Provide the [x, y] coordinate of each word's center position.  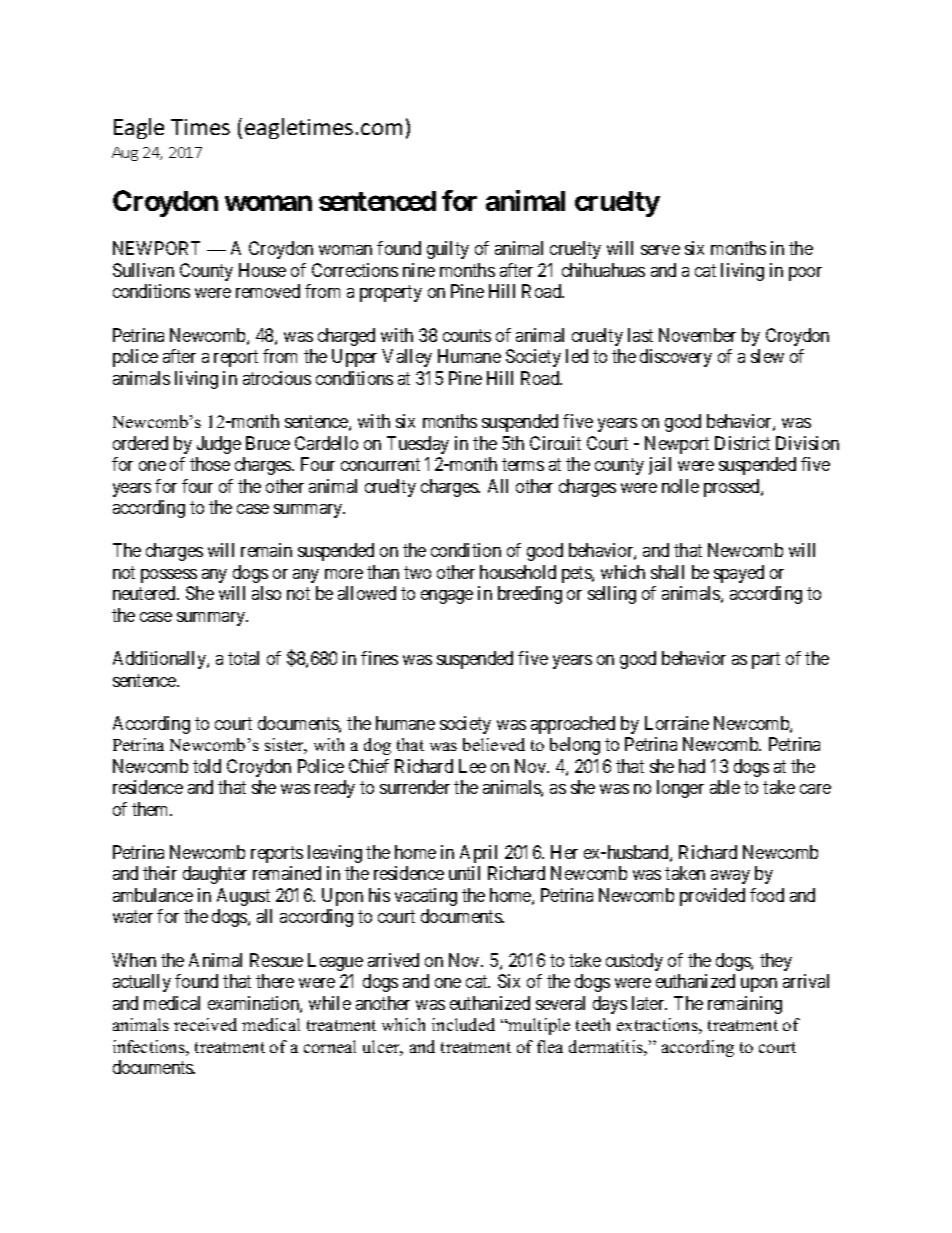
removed [268, 291]
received [205, 1024]
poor [805, 274]
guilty [448, 250]
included [463, 1024]
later [649, 1003]
